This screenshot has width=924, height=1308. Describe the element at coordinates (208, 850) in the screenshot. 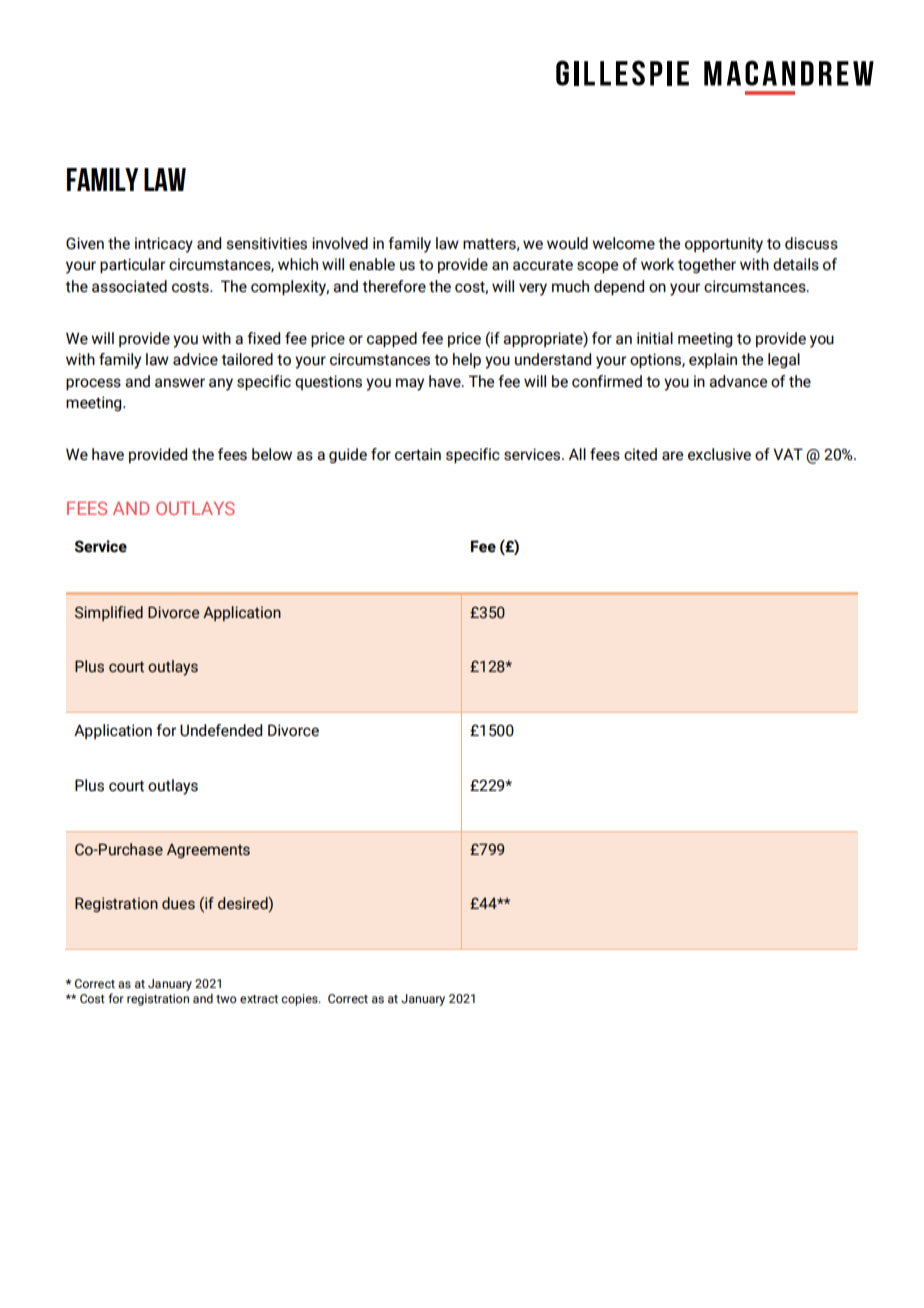

I see `Agreements` at that location.
